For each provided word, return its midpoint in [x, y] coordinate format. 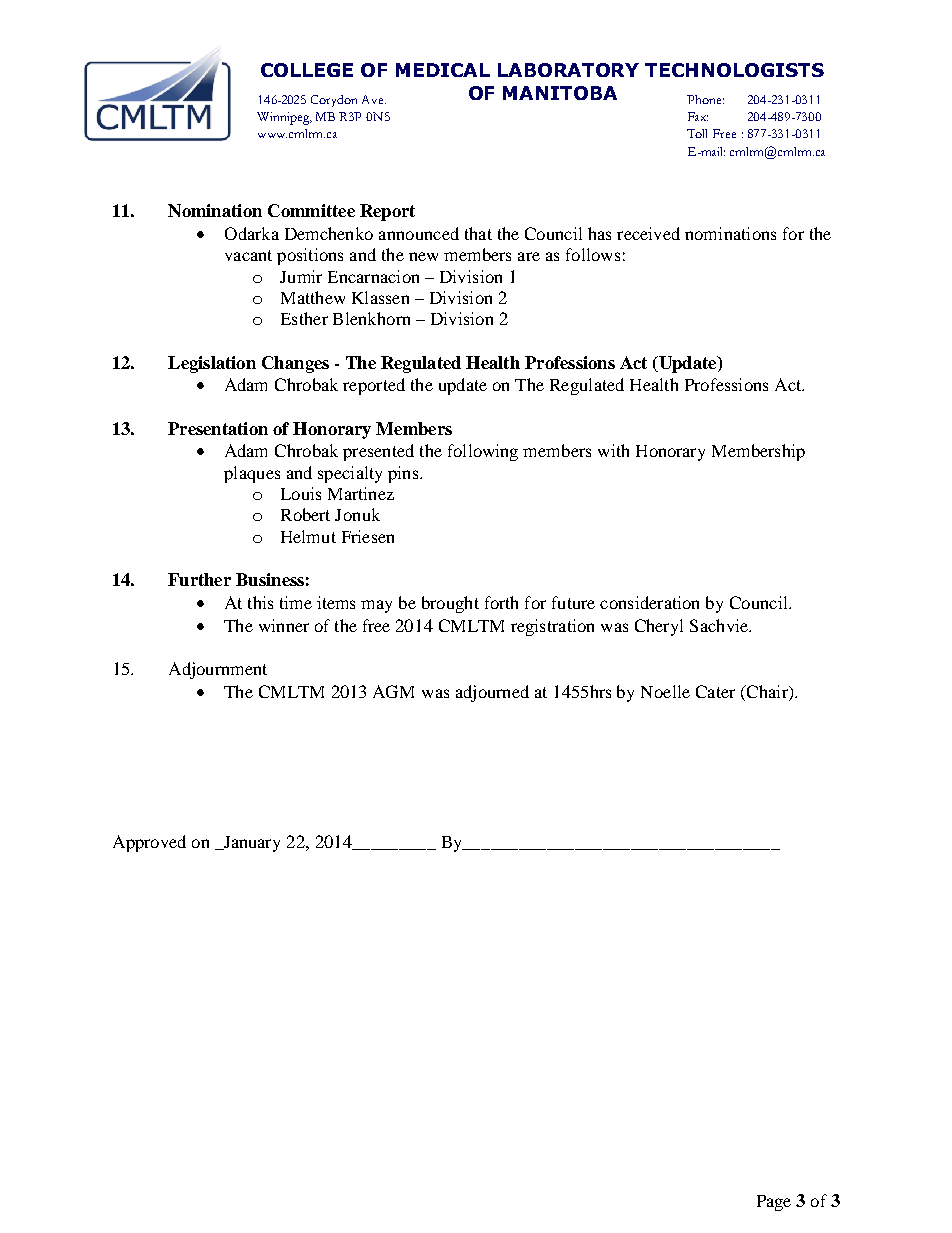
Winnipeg [284, 118]
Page [774, 1203]
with [613, 450]
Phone [705, 99]
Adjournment [218, 670]
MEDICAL [443, 70]
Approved [149, 843]
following [483, 452]
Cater [715, 691]
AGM [393, 691]
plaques [252, 474]
